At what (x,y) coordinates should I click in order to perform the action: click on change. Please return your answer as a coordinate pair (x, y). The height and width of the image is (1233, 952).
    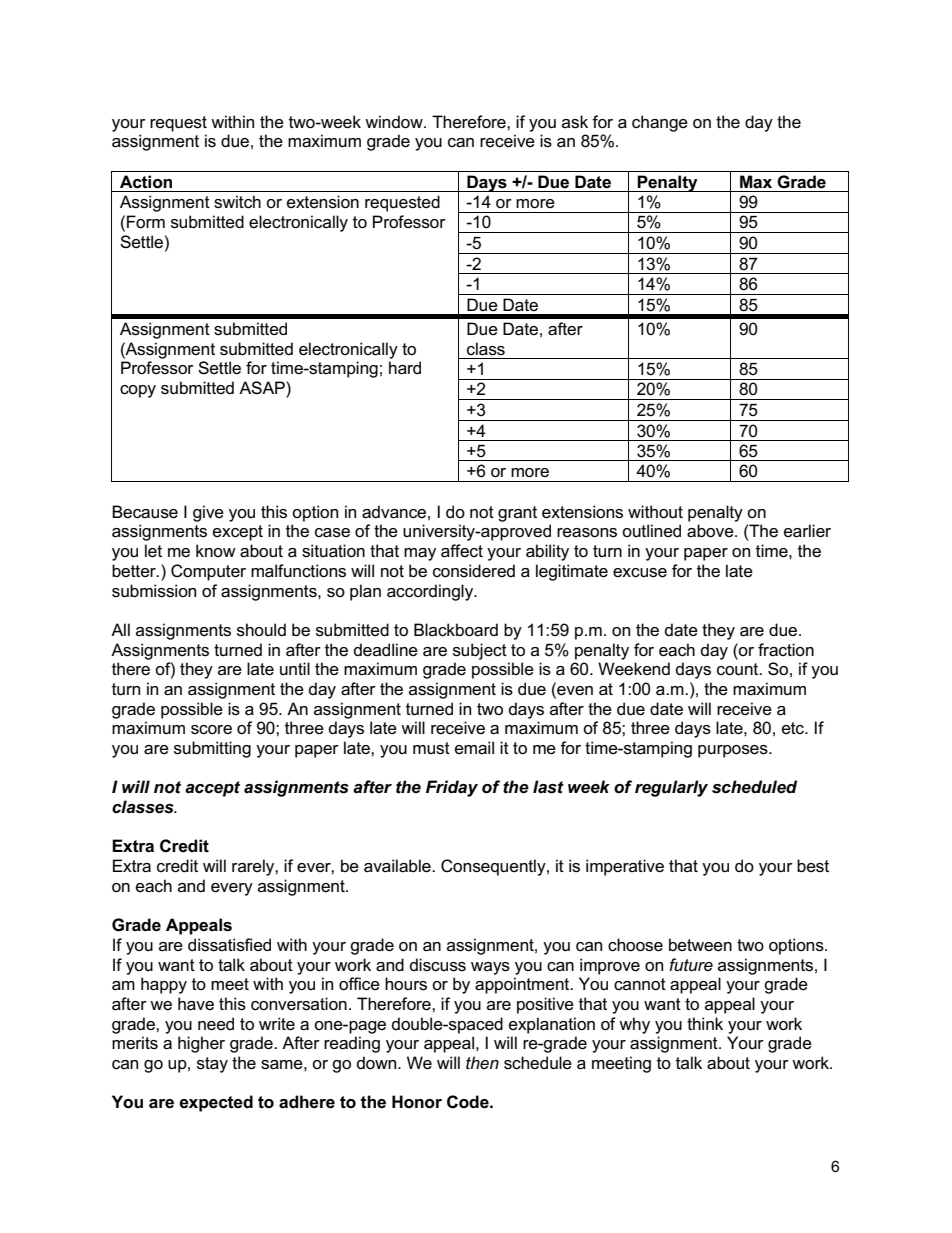
    Looking at the image, I should click on (660, 123).
